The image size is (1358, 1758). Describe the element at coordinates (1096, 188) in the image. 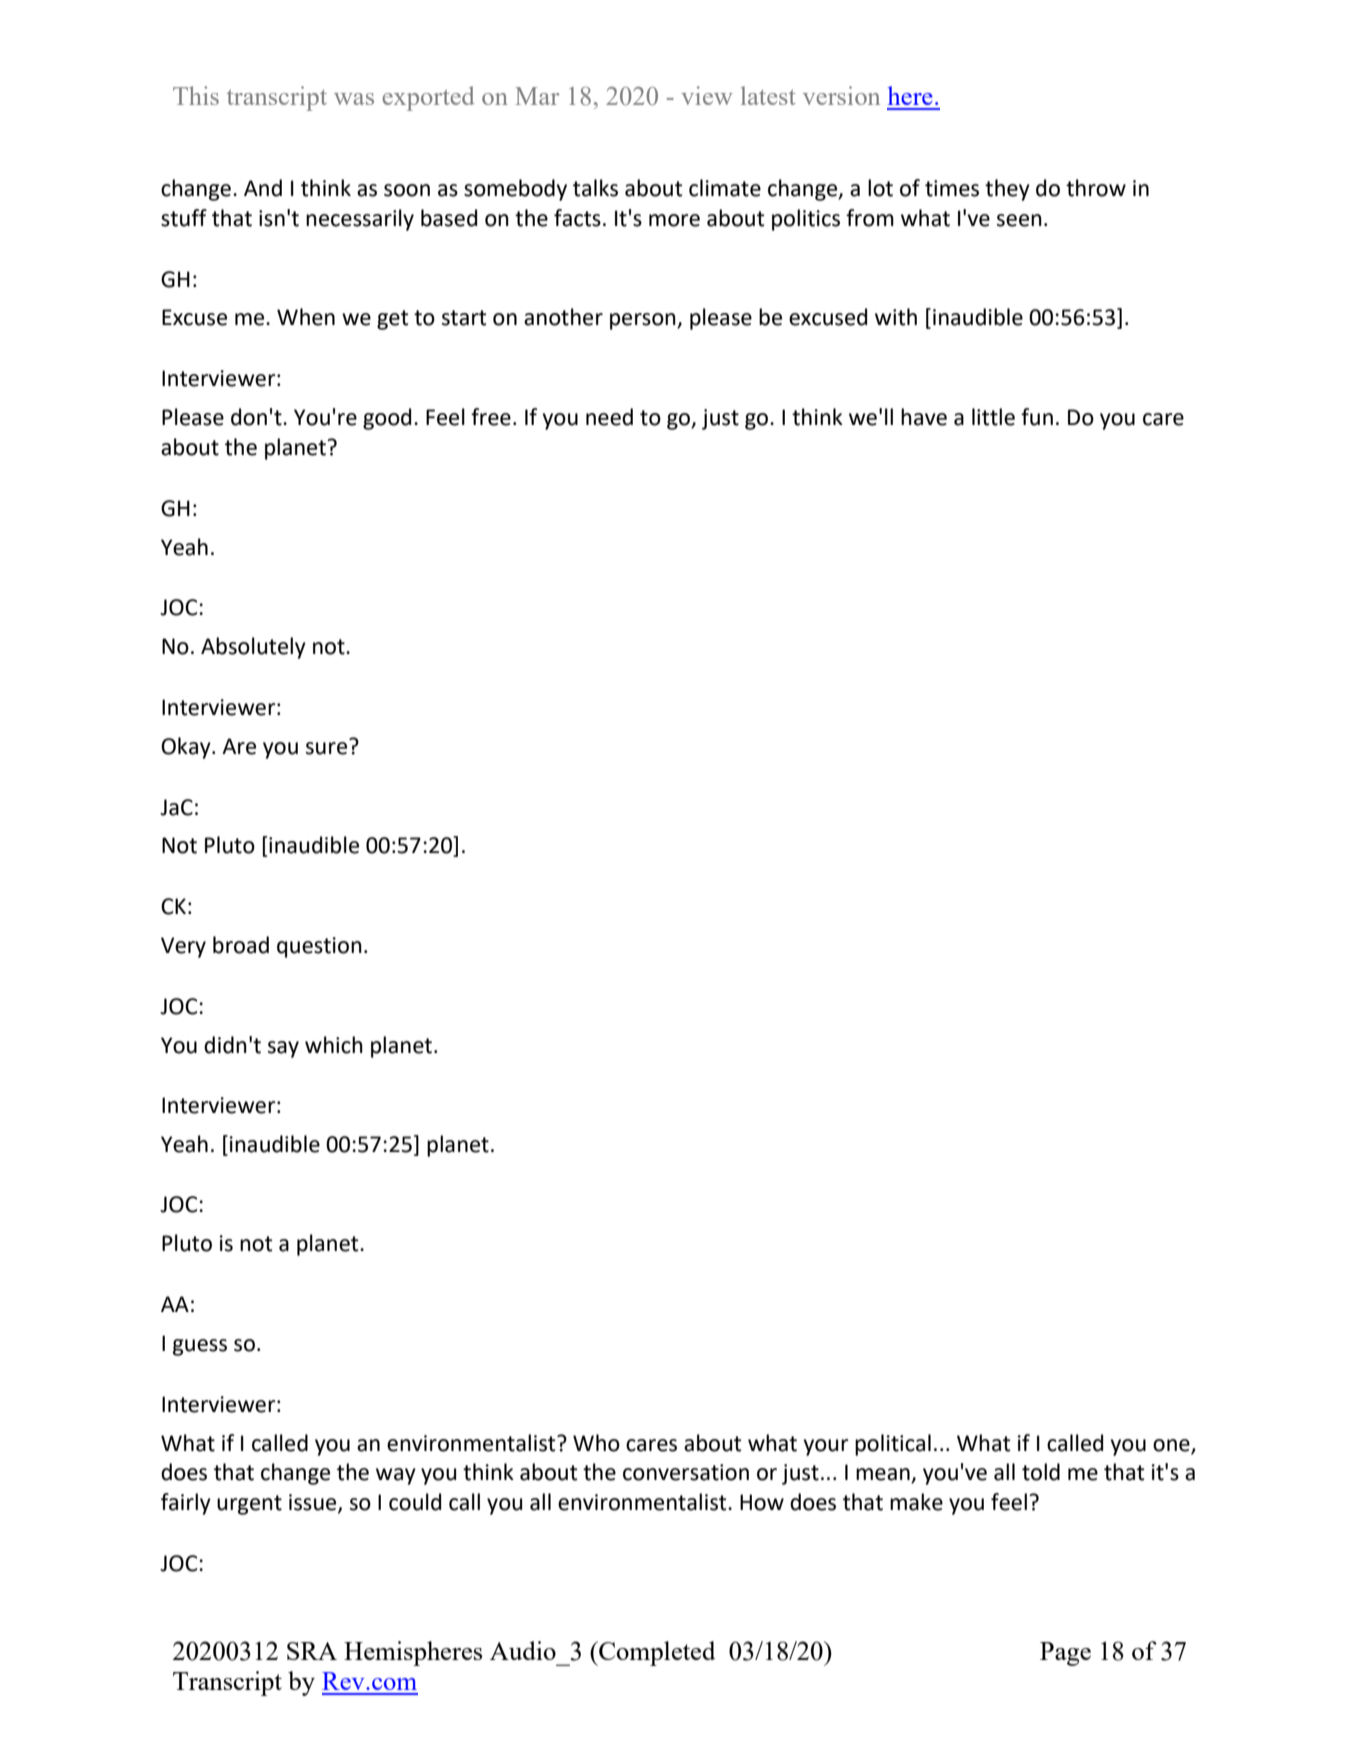

I see `throw` at that location.
